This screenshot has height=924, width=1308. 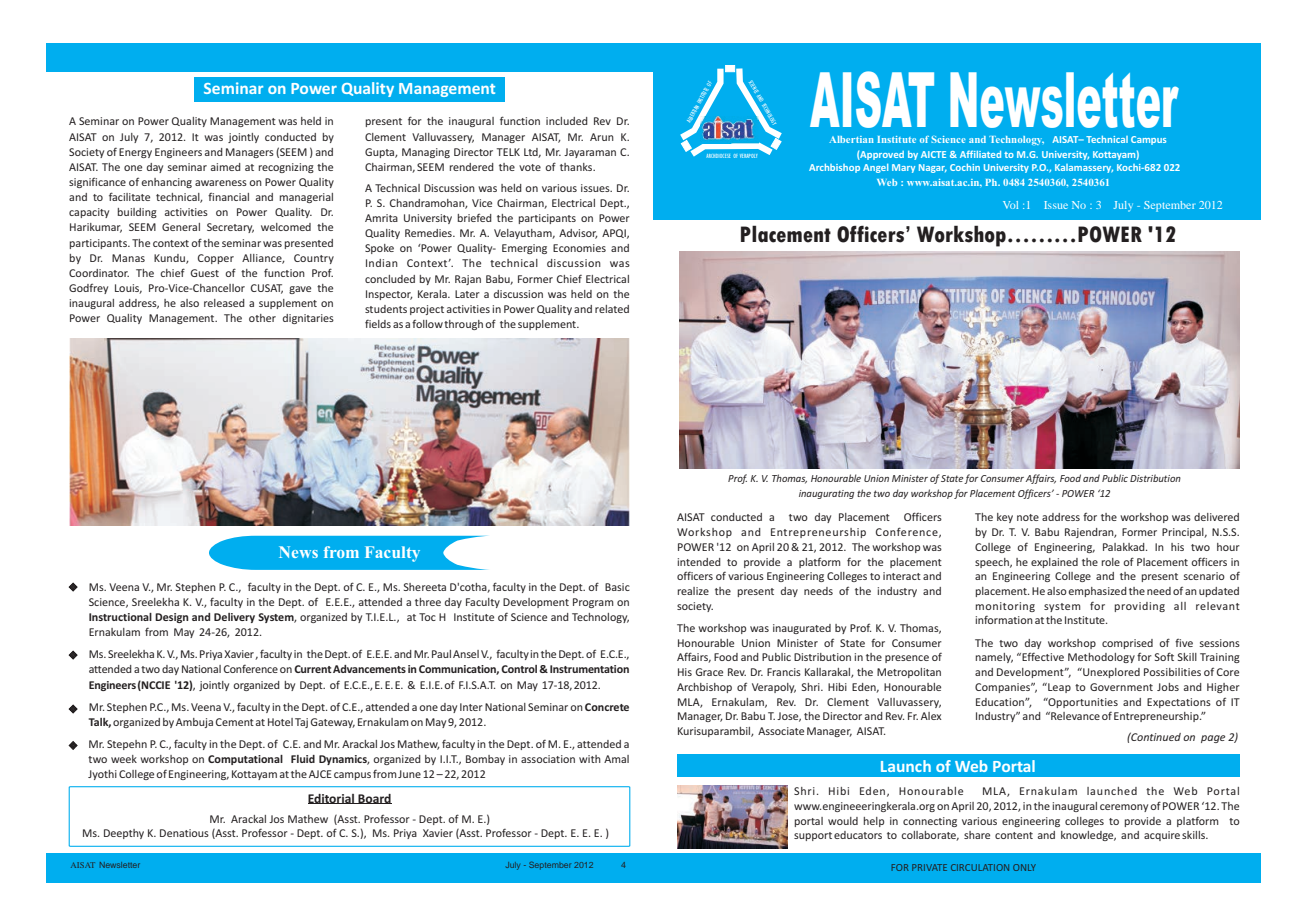 What do you see at coordinates (602, 137) in the screenshot?
I see `Arun` at bounding box center [602, 137].
